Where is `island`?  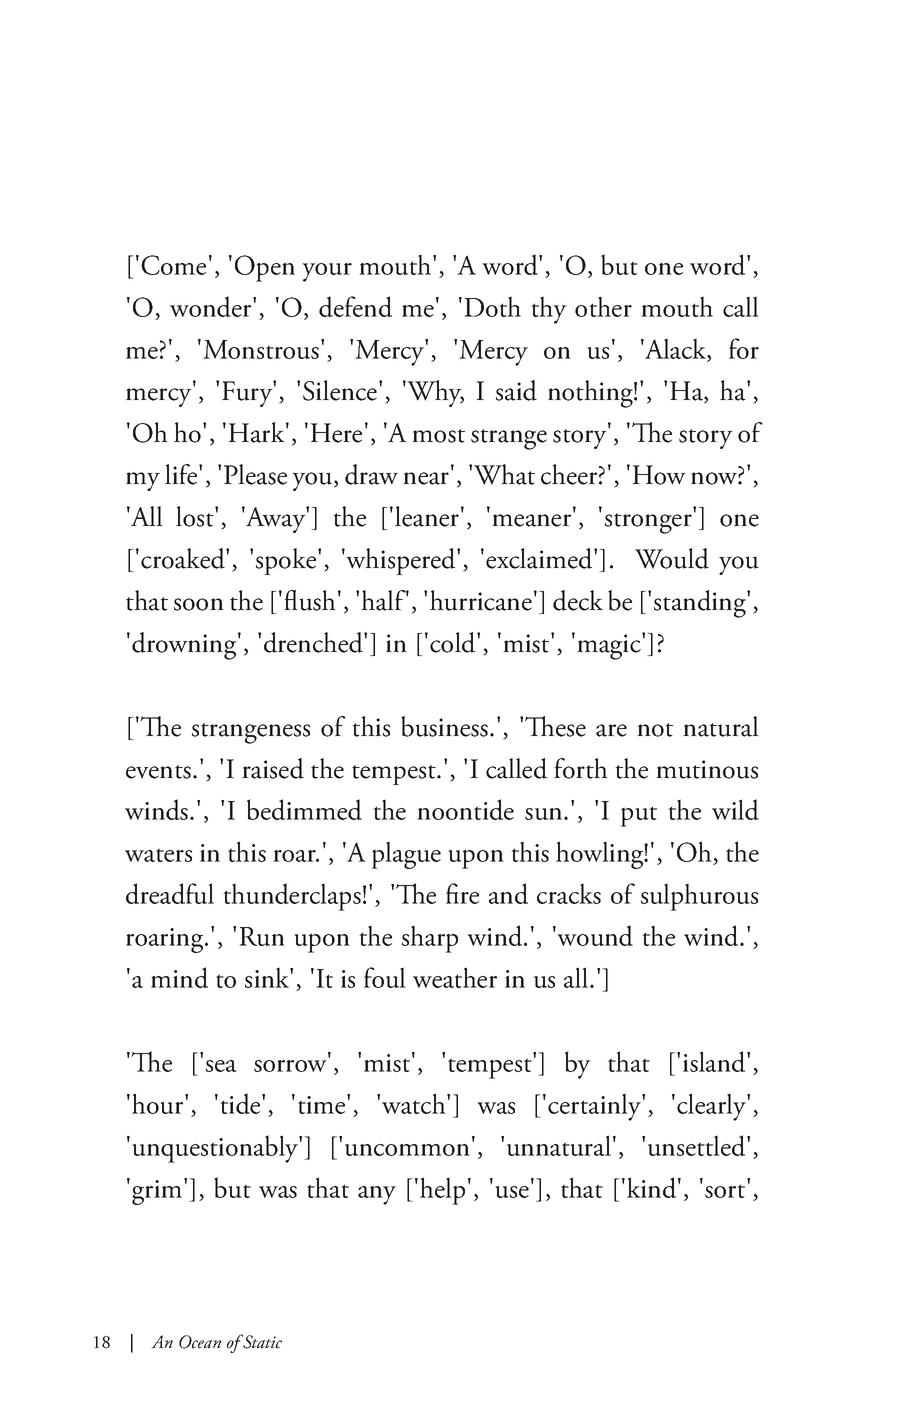
island is located at coordinates (715, 1061).
